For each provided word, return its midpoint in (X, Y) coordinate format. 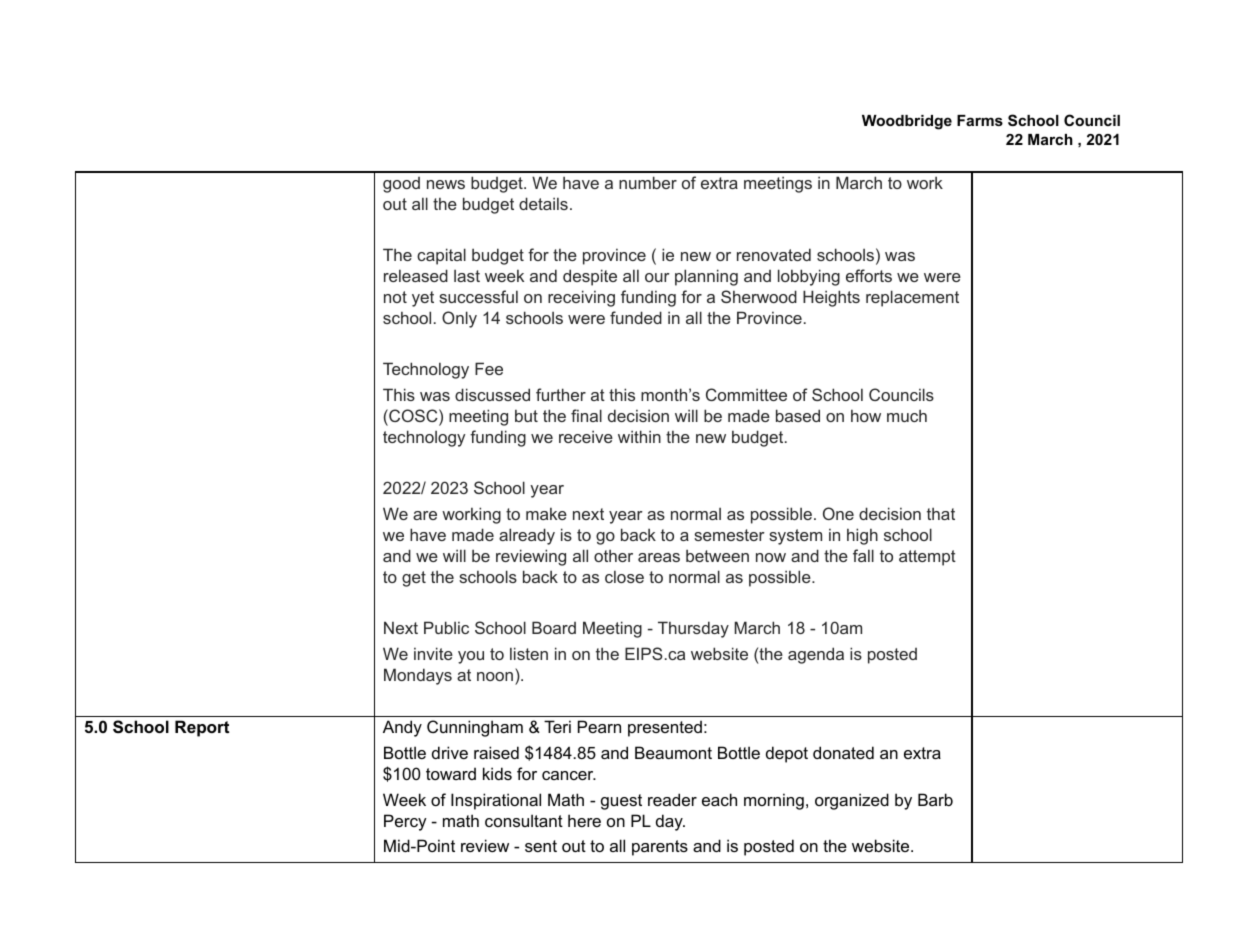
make (546, 514)
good (401, 185)
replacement (912, 298)
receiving (581, 298)
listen (529, 653)
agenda (816, 655)
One (838, 513)
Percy (405, 822)
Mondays (418, 676)
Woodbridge (907, 122)
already (527, 536)
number (648, 182)
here (584, 820)
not (395, 297)
